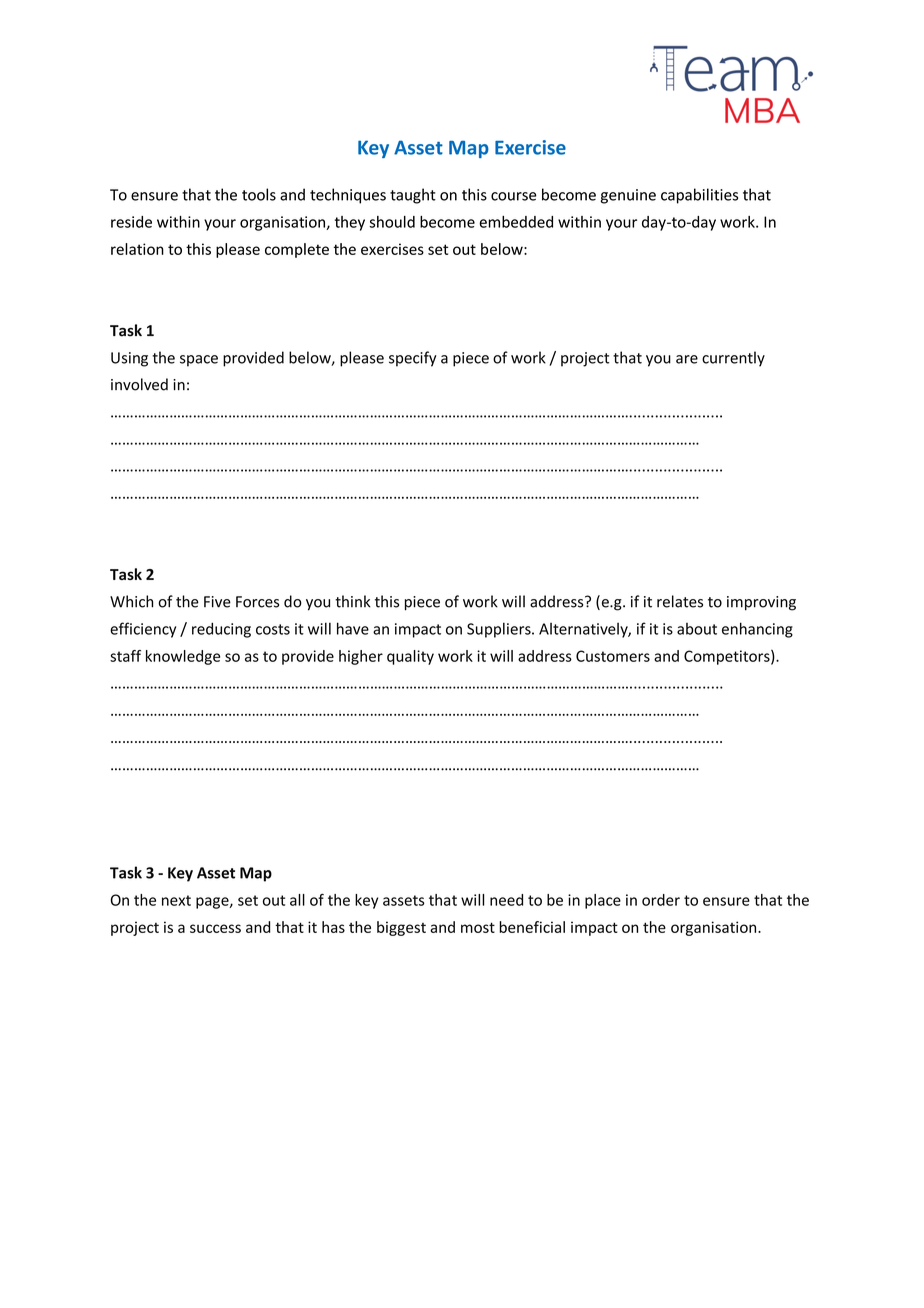 This screenshot has height=1308, width=924. What do you see at coordinates (413, 196) in the screenshot?
I see `taught` at bounding box center [413, 196].
